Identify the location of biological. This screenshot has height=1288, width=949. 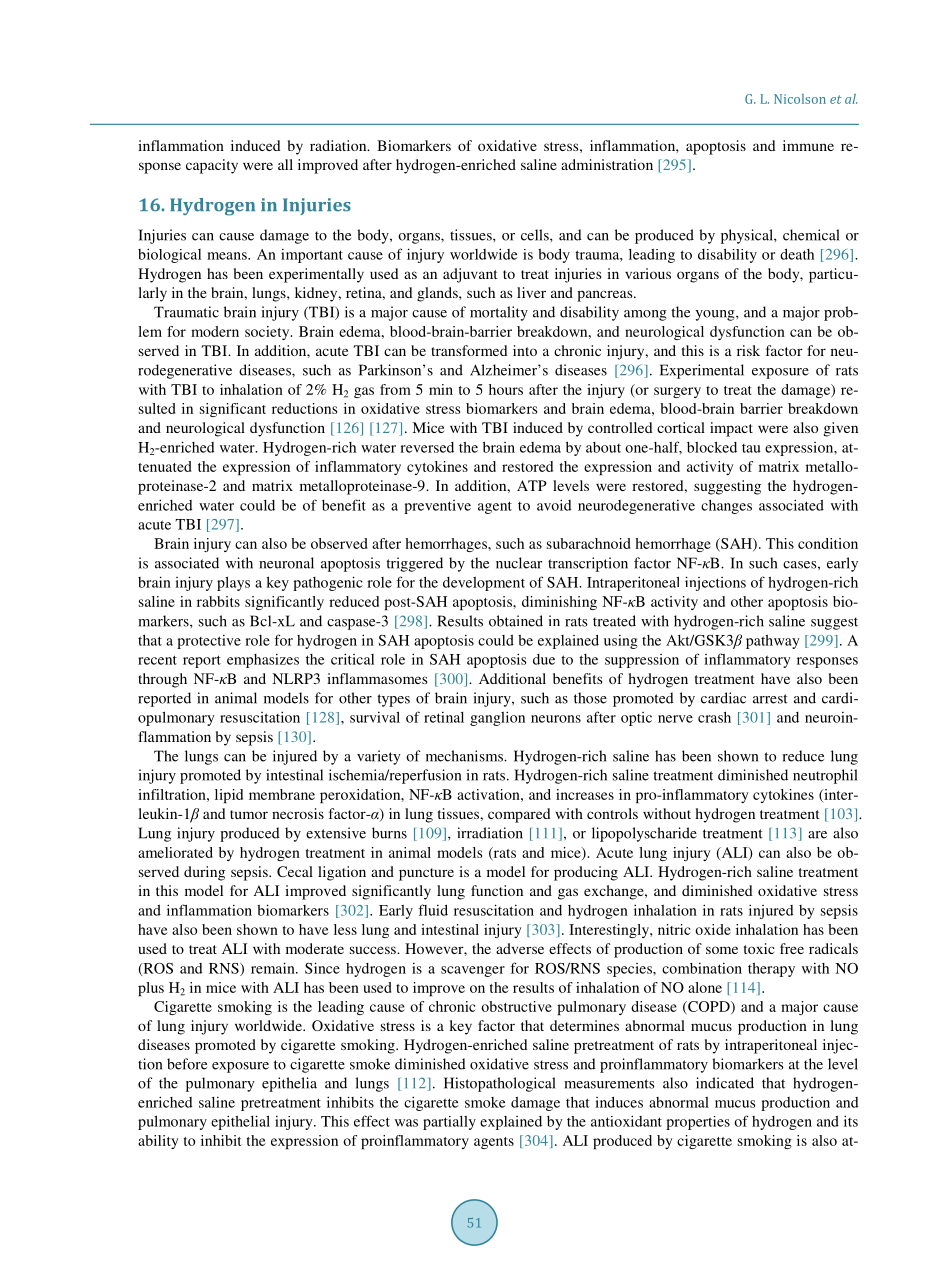
(169, 255).
